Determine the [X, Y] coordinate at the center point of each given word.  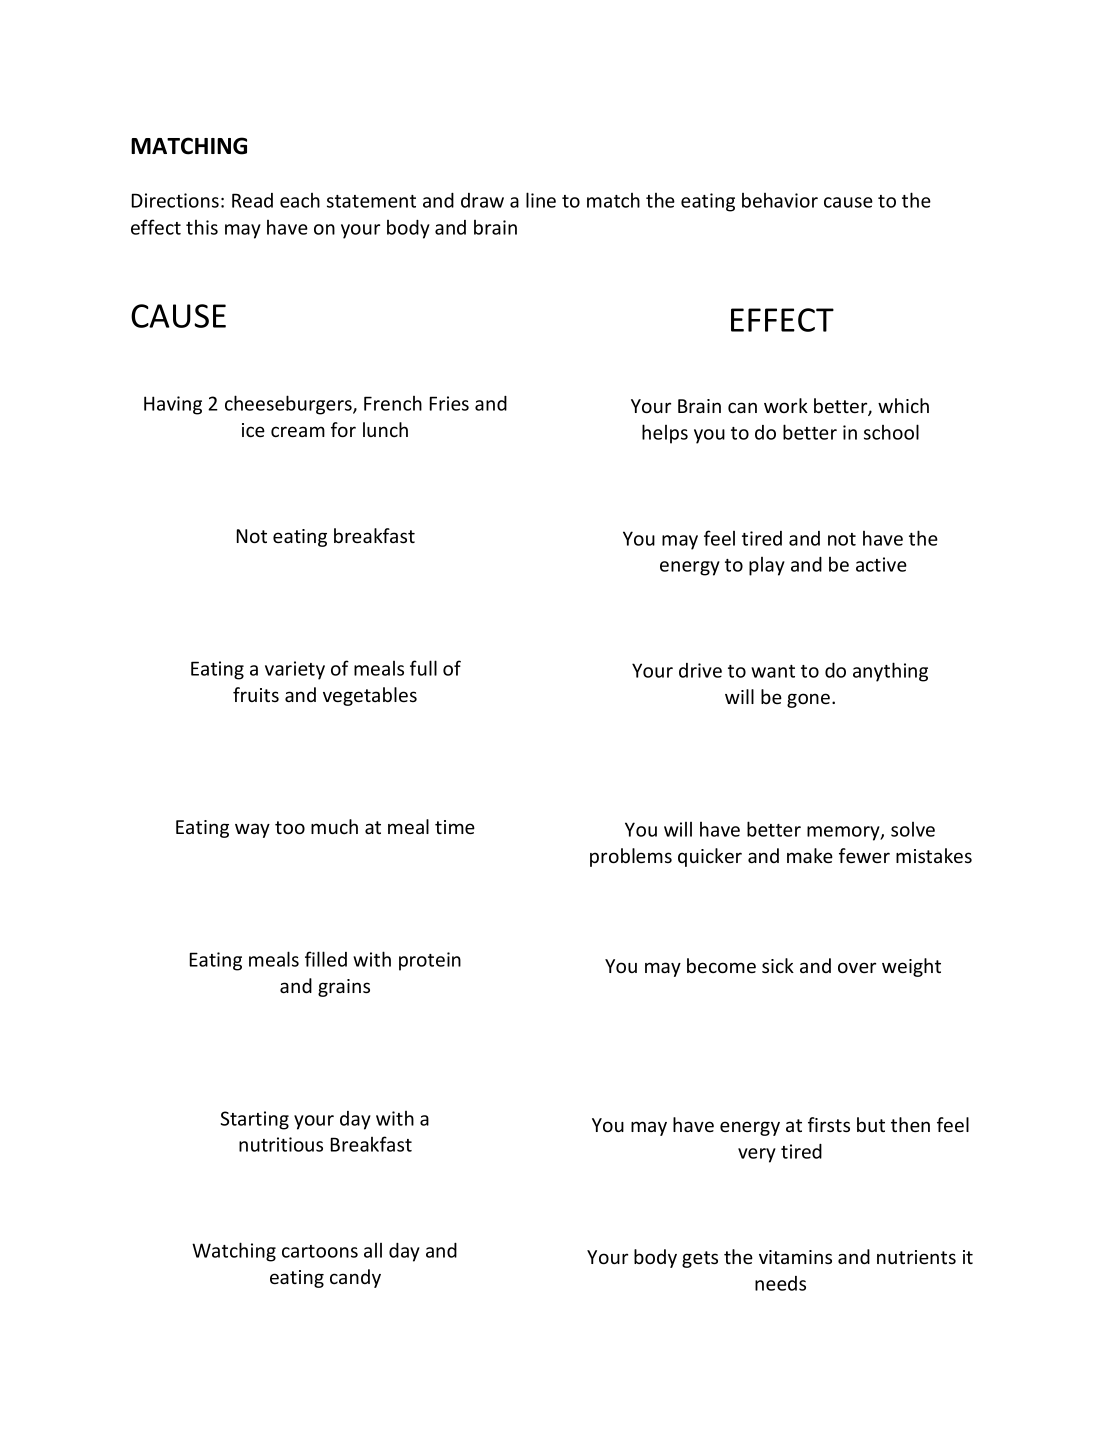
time [455, 827]
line [541, 200]
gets [700, 1259]
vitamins [795, 1257]
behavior [780, 200]
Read [252, 200]
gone [810, 700]
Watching [234, 1252]
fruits [256, 694]
